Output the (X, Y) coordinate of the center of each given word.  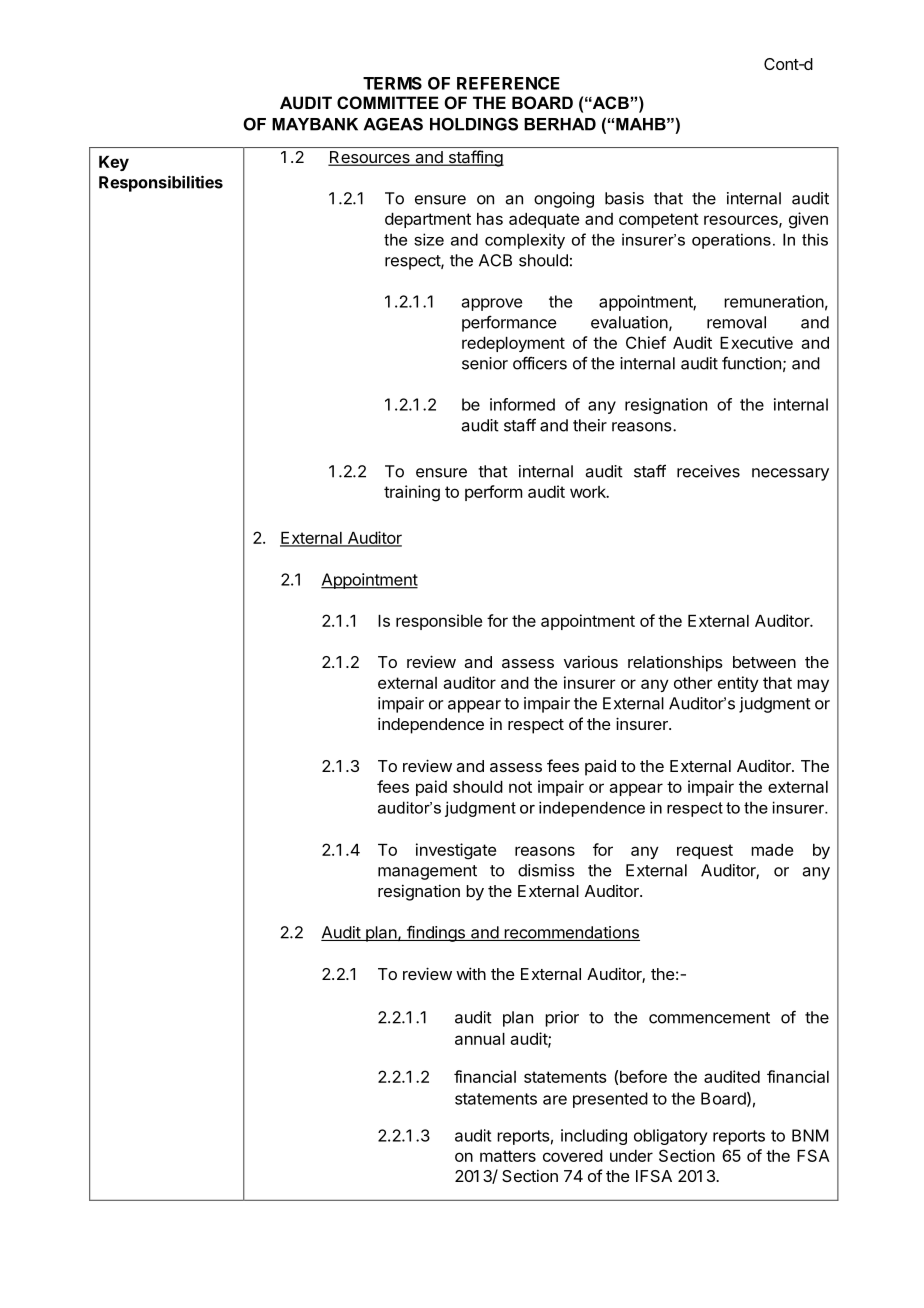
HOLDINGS (474, 124)
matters (508, 1156)
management (427, 872)
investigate (456, 851)
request (705, 851)
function (751, 363)
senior (485, 363)
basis (624, 198)
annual (480, 1039)
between (764, 662)
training (412, 493)
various (591, 661)
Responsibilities (161, 183)
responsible (439, 622)
